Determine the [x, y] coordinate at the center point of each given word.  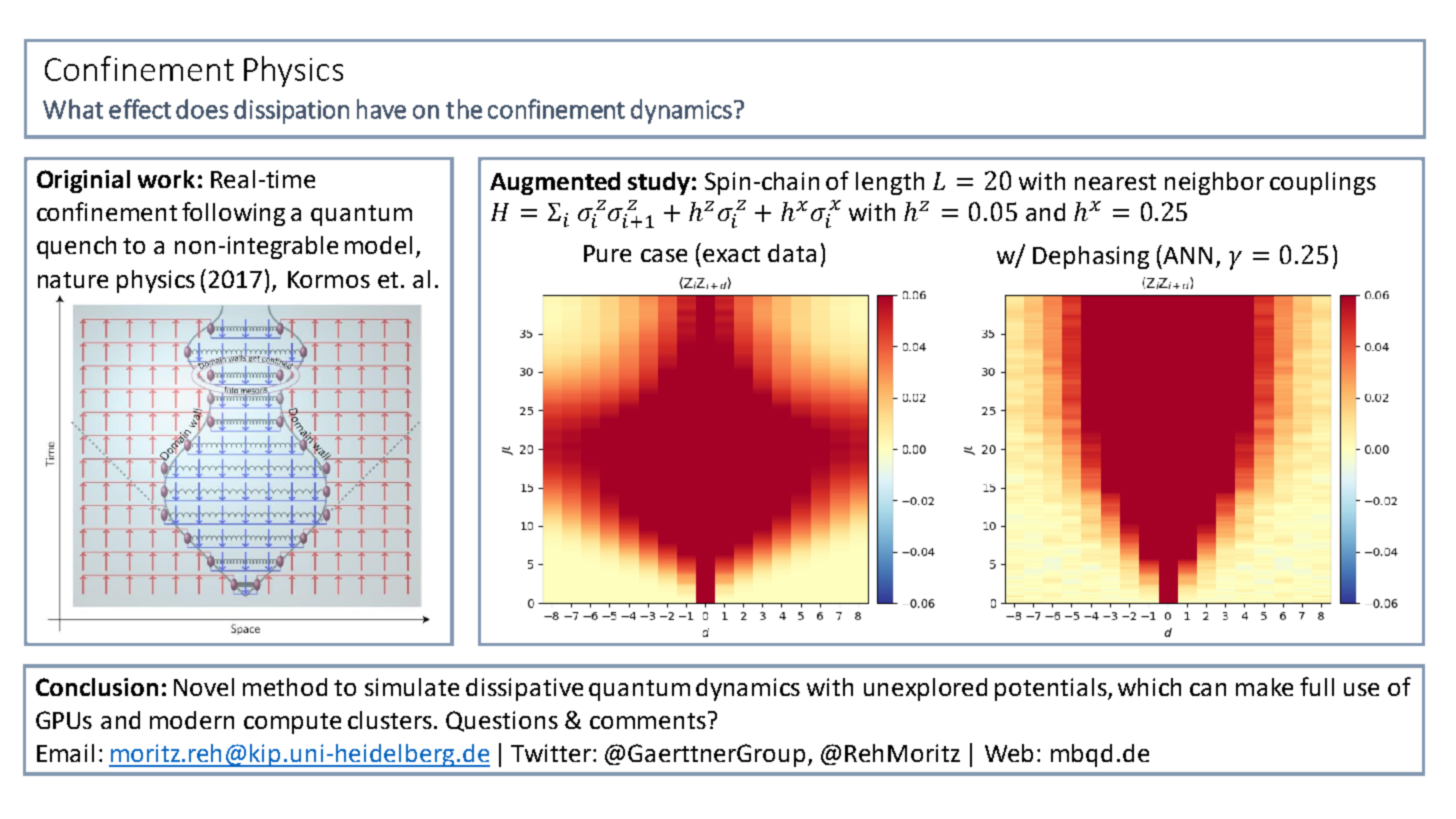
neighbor [1214, 183]
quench [76, 247]
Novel [204, 687]
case [664, 255]
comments [649, 720]
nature [73, 280]
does [202, 109]
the [464, 109]
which [1149, 687]
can [1208, 689]
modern [192, 720]
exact [731, 254]
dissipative [524, 689]
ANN [1186, 254]
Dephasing [1091, 257]
